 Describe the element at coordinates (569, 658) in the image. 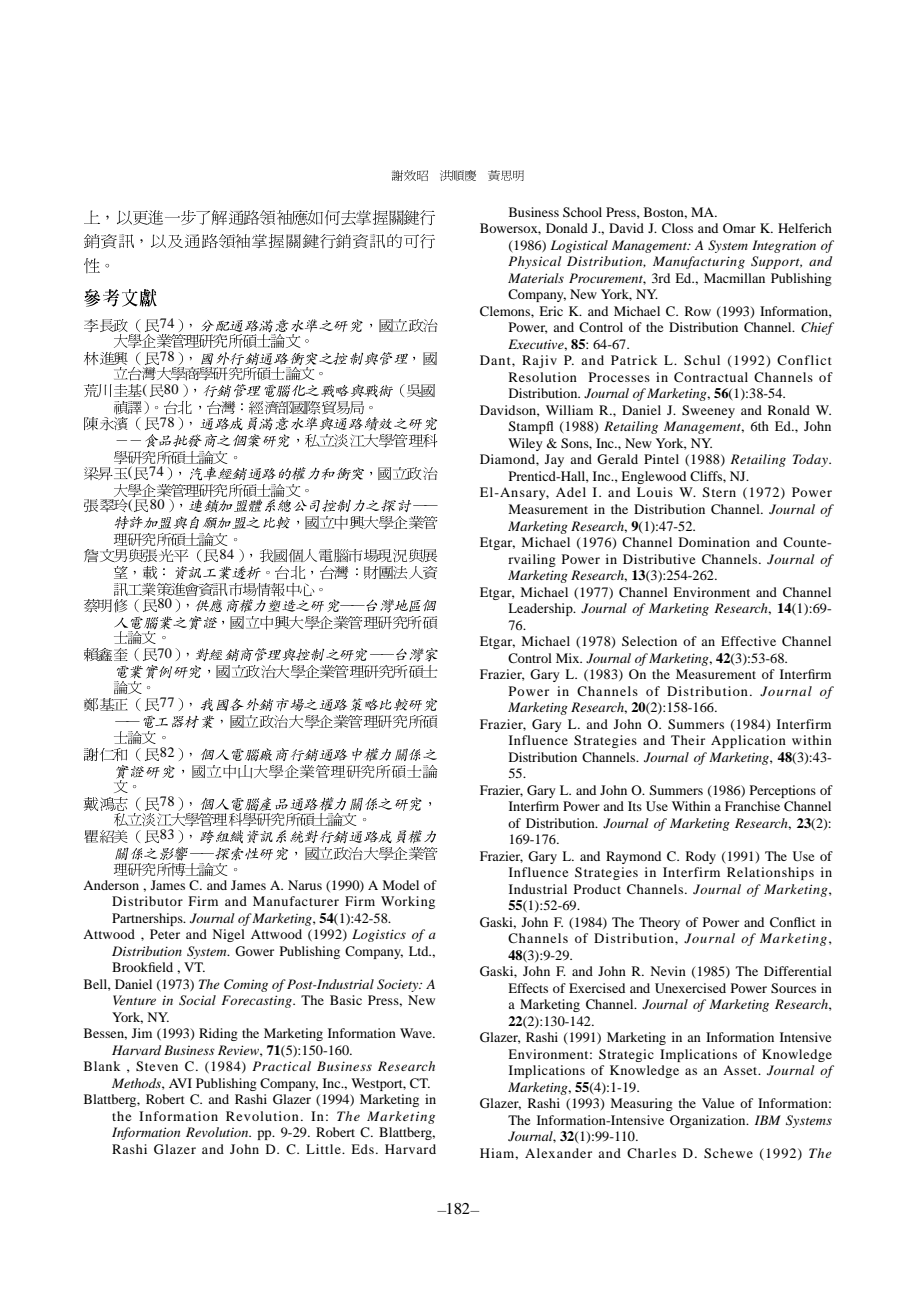

I see `Mix` at that location.
